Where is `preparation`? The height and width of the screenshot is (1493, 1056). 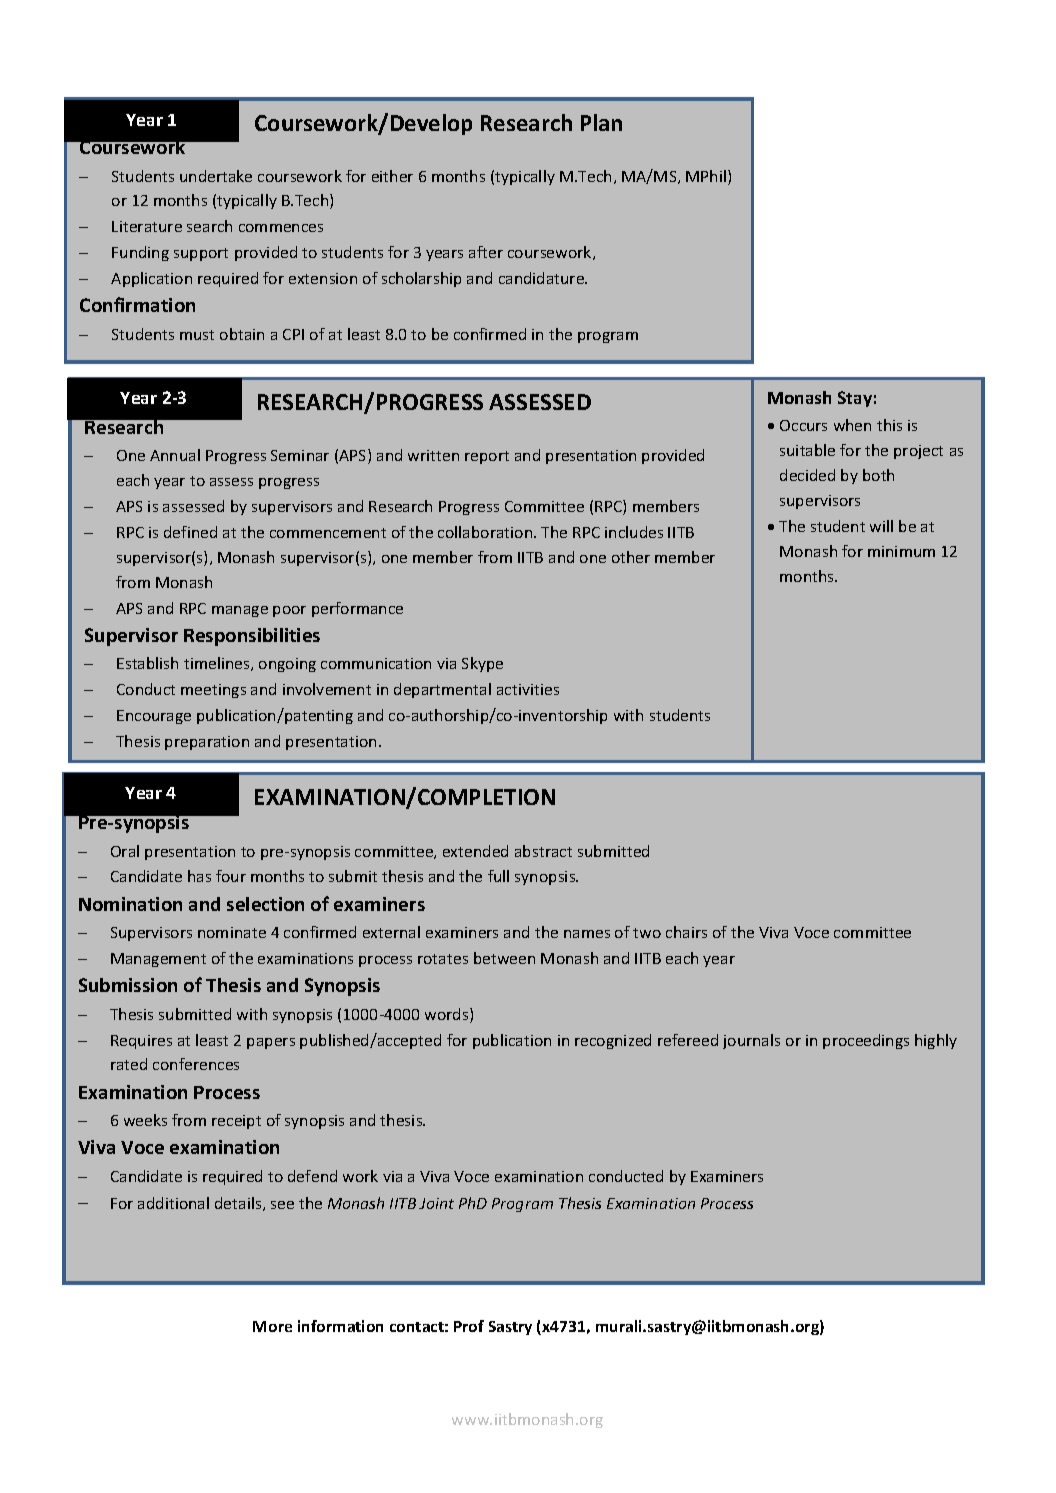 preparation is located at coordinates (207, 743).
